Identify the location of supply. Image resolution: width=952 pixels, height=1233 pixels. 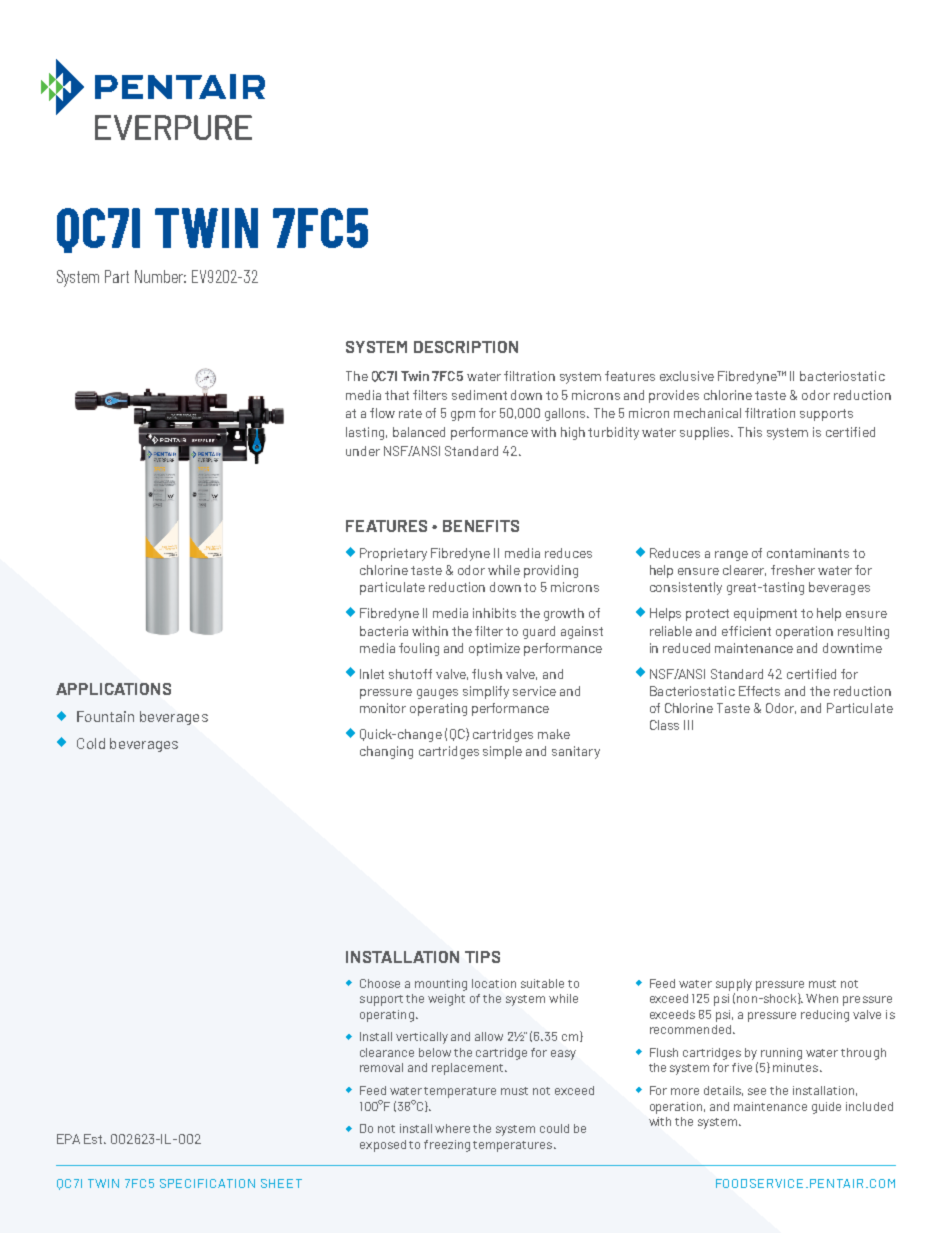
(734, 985).
